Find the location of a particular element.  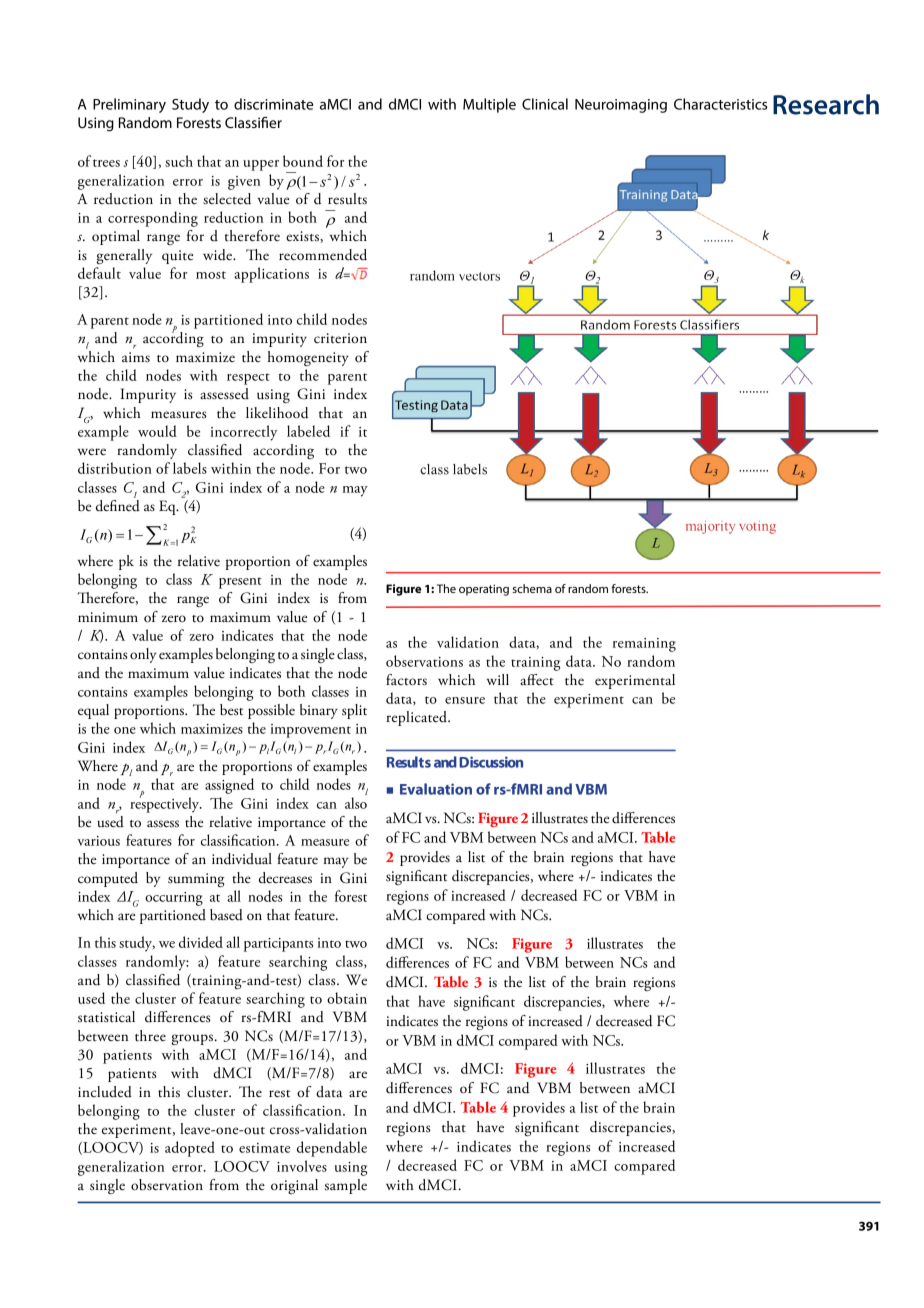

Multiple is located at coordinates (489, 105).
